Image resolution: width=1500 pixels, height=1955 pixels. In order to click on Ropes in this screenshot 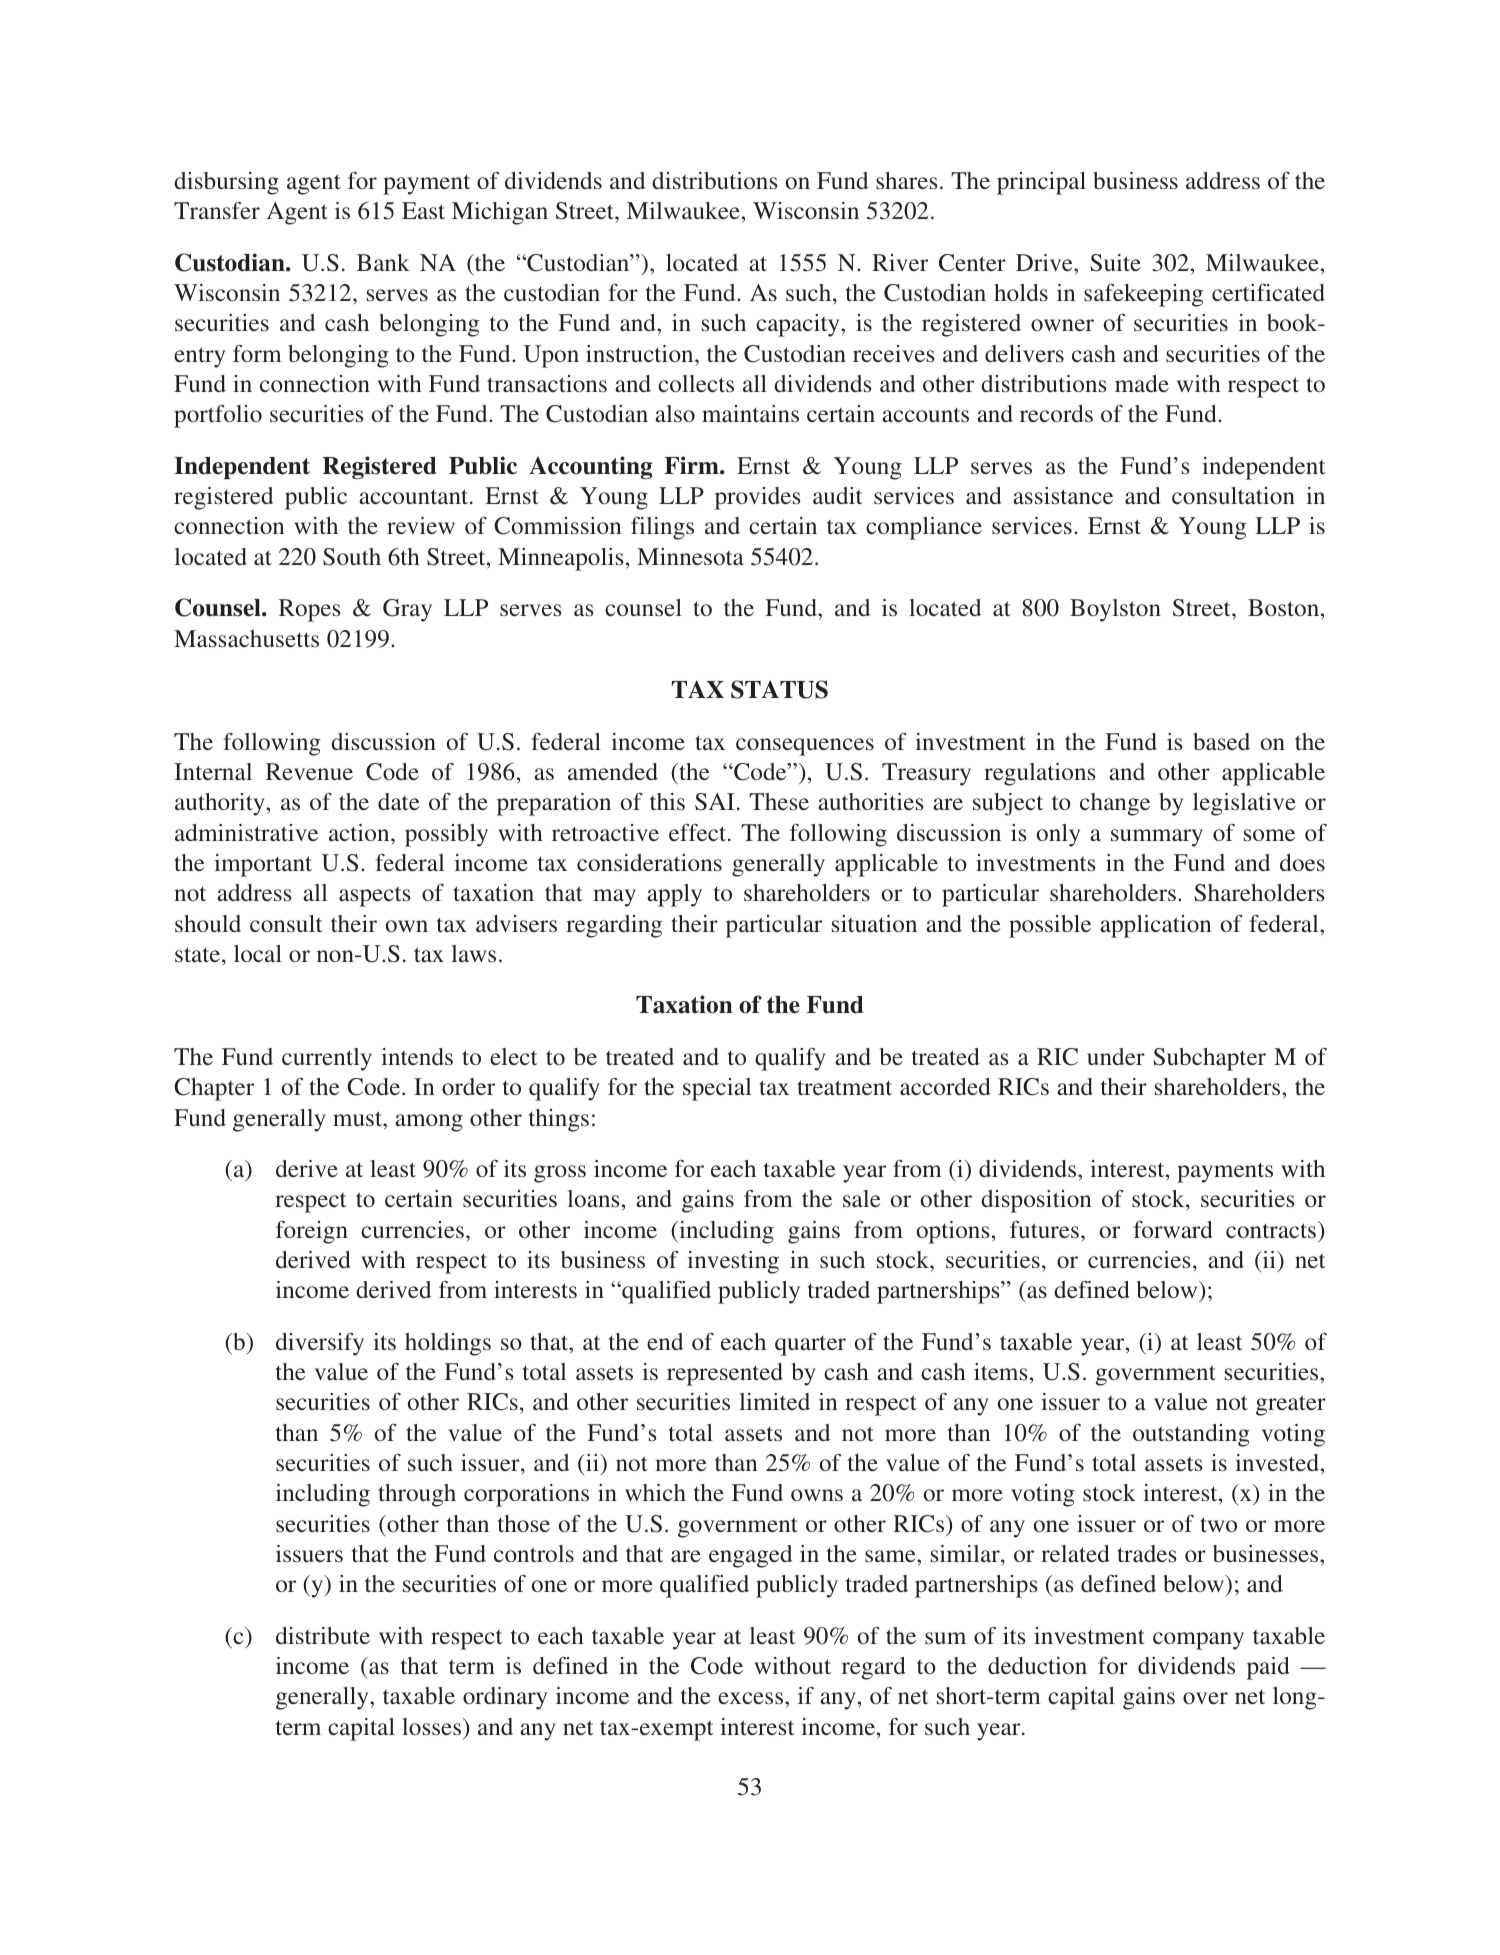, I will do `click(310, 610)`.
